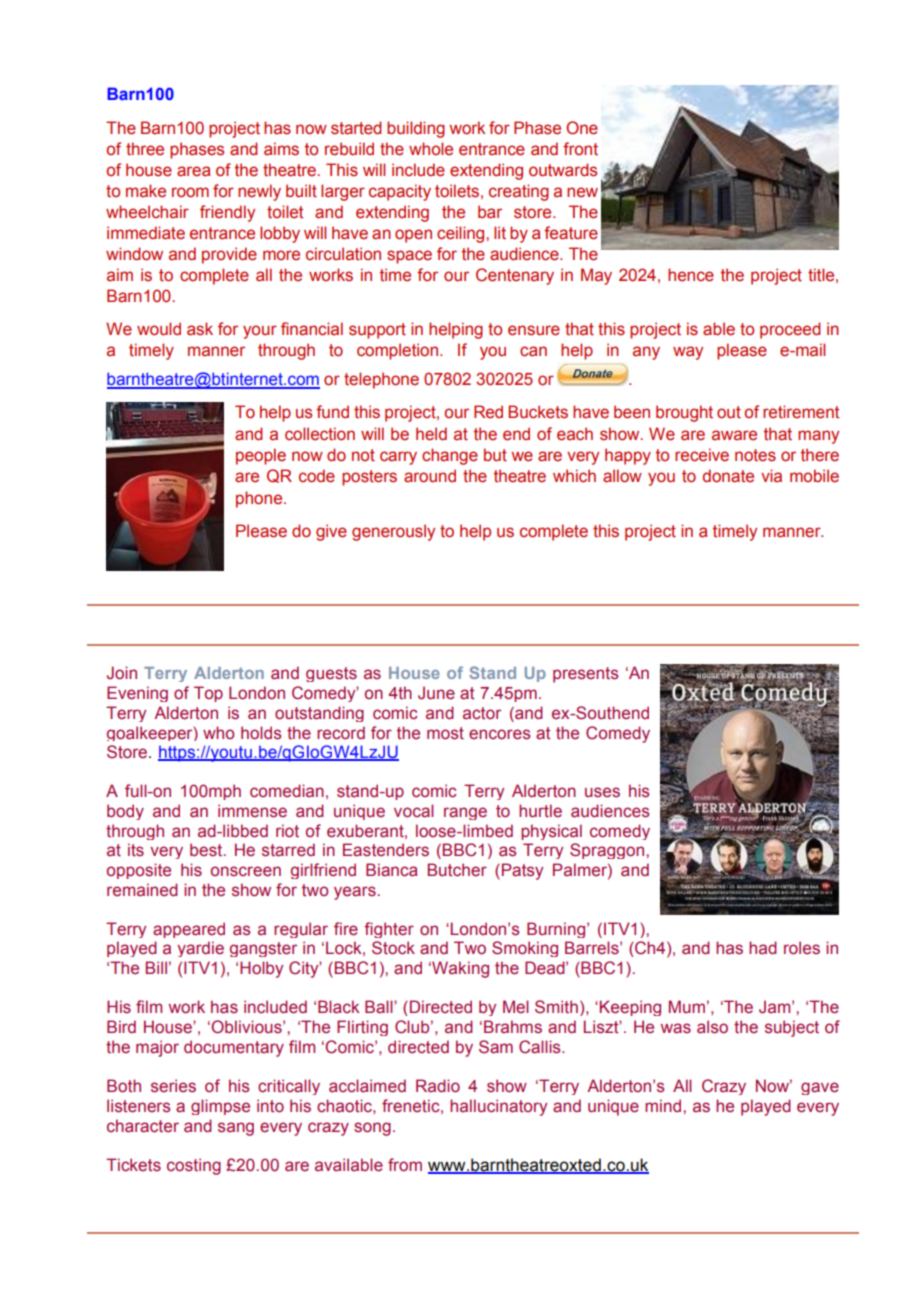 This screenshot has height=1308, width=924. What do you see at coordinates (445, 733) in the screenshot?
I see `most` at bounding box center [445, 733].
